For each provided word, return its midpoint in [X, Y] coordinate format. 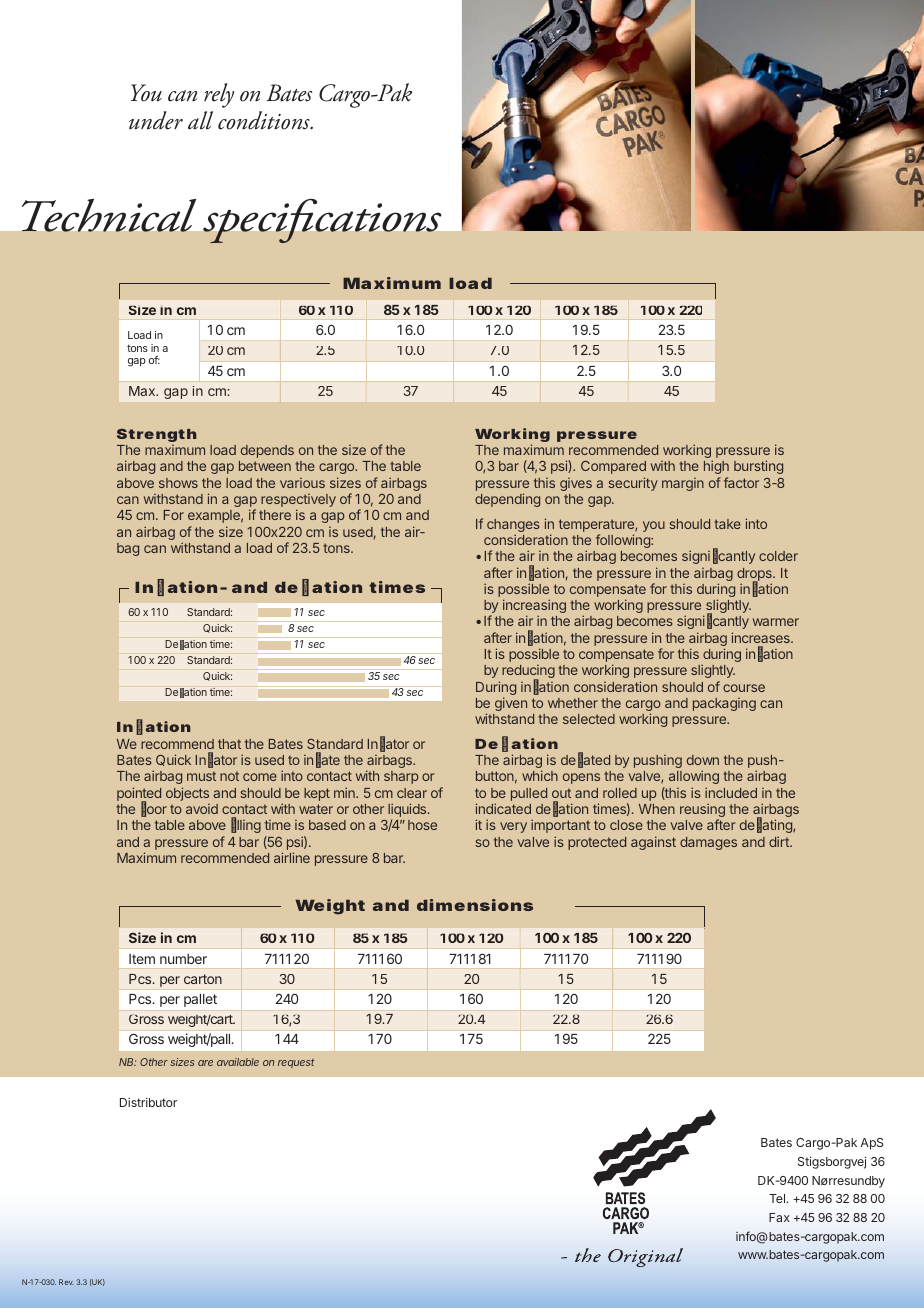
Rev [66, 1282]
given [511, 704]
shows [178, 483]
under [156, 120]
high [716, 467]
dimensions [475, 905]
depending [507, 500]
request [296, 1063]
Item [142, 959]
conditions [265, 120]
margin [683, 484]
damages [708, 843]
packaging [724, 704]
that [229, 744]
